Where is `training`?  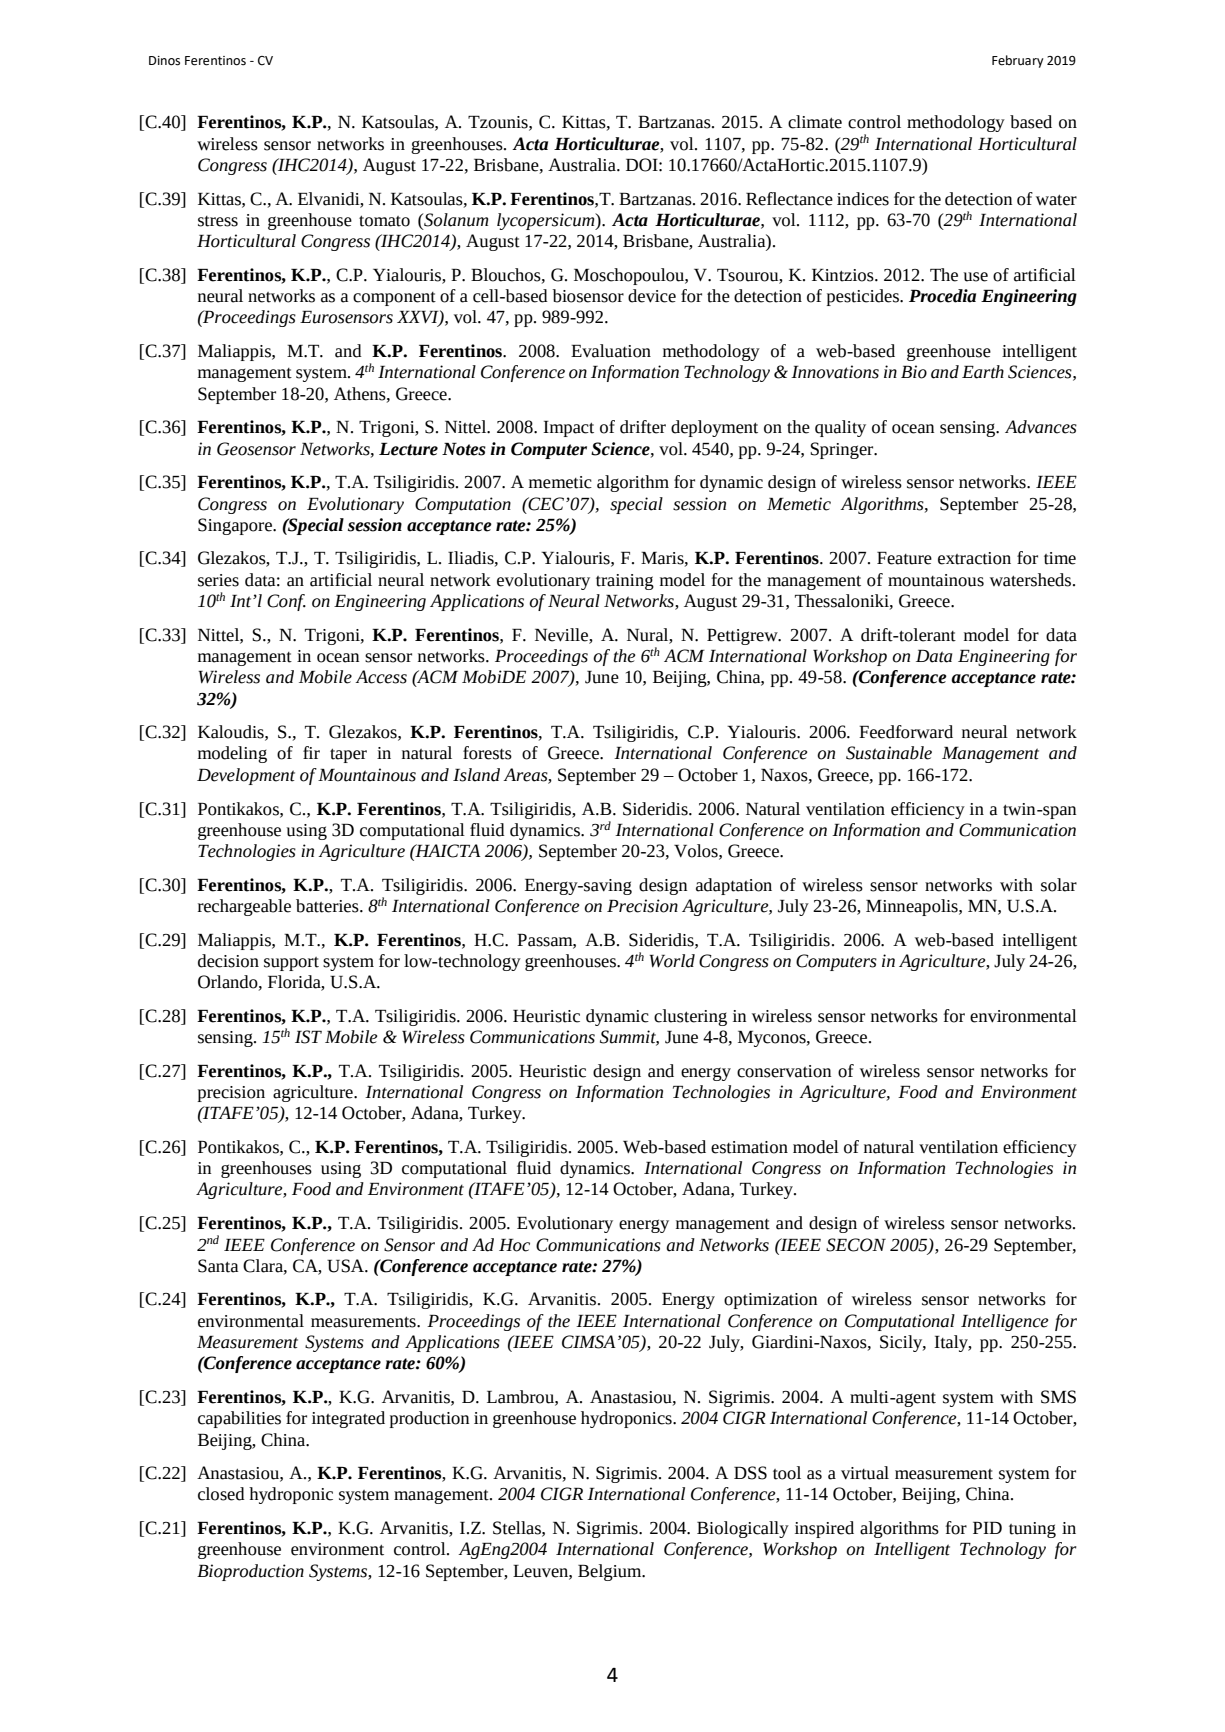
training is located at coordinates (625, 582).
